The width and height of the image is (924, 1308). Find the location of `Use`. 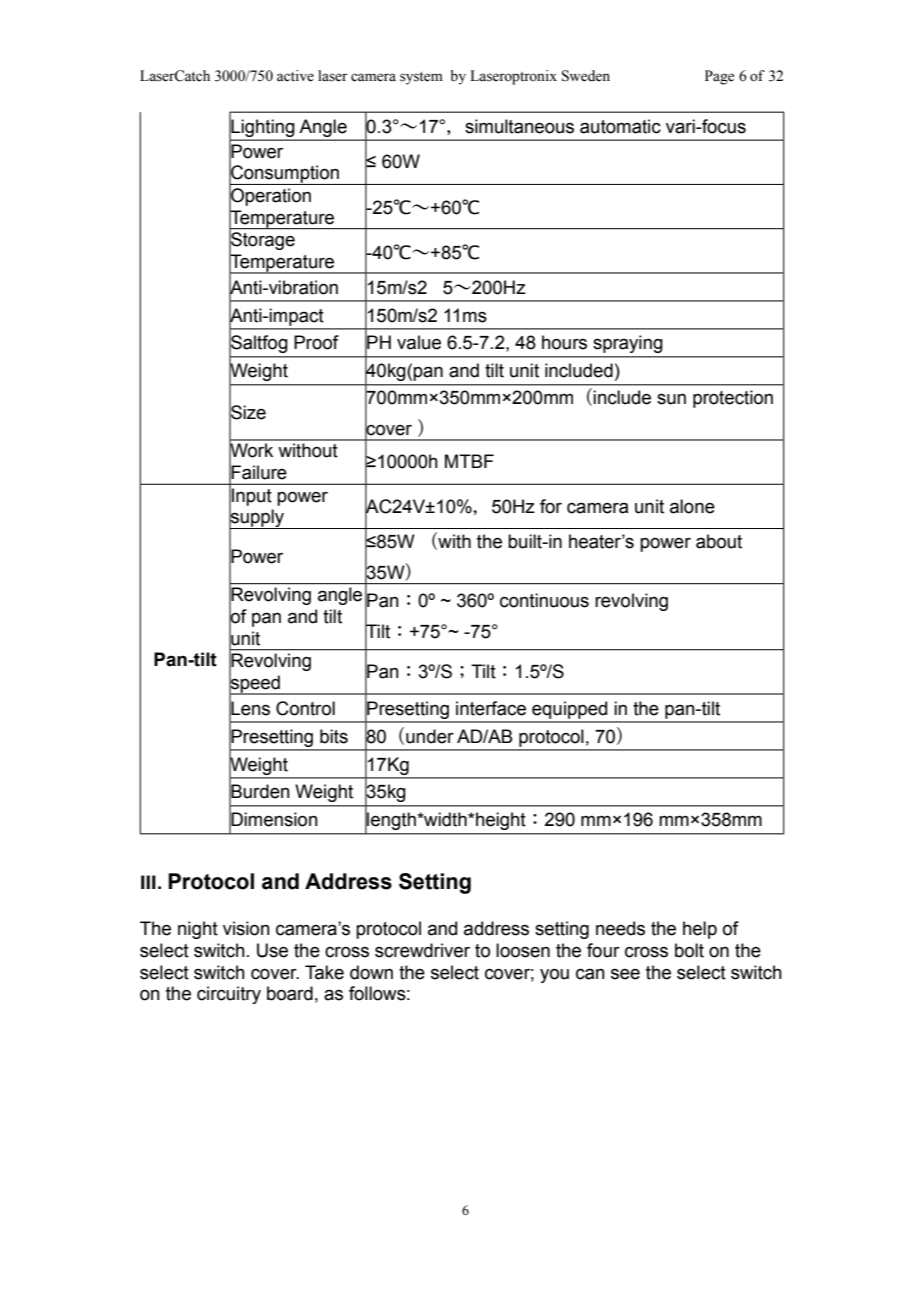

Use is located at coordinates (272, 950).
